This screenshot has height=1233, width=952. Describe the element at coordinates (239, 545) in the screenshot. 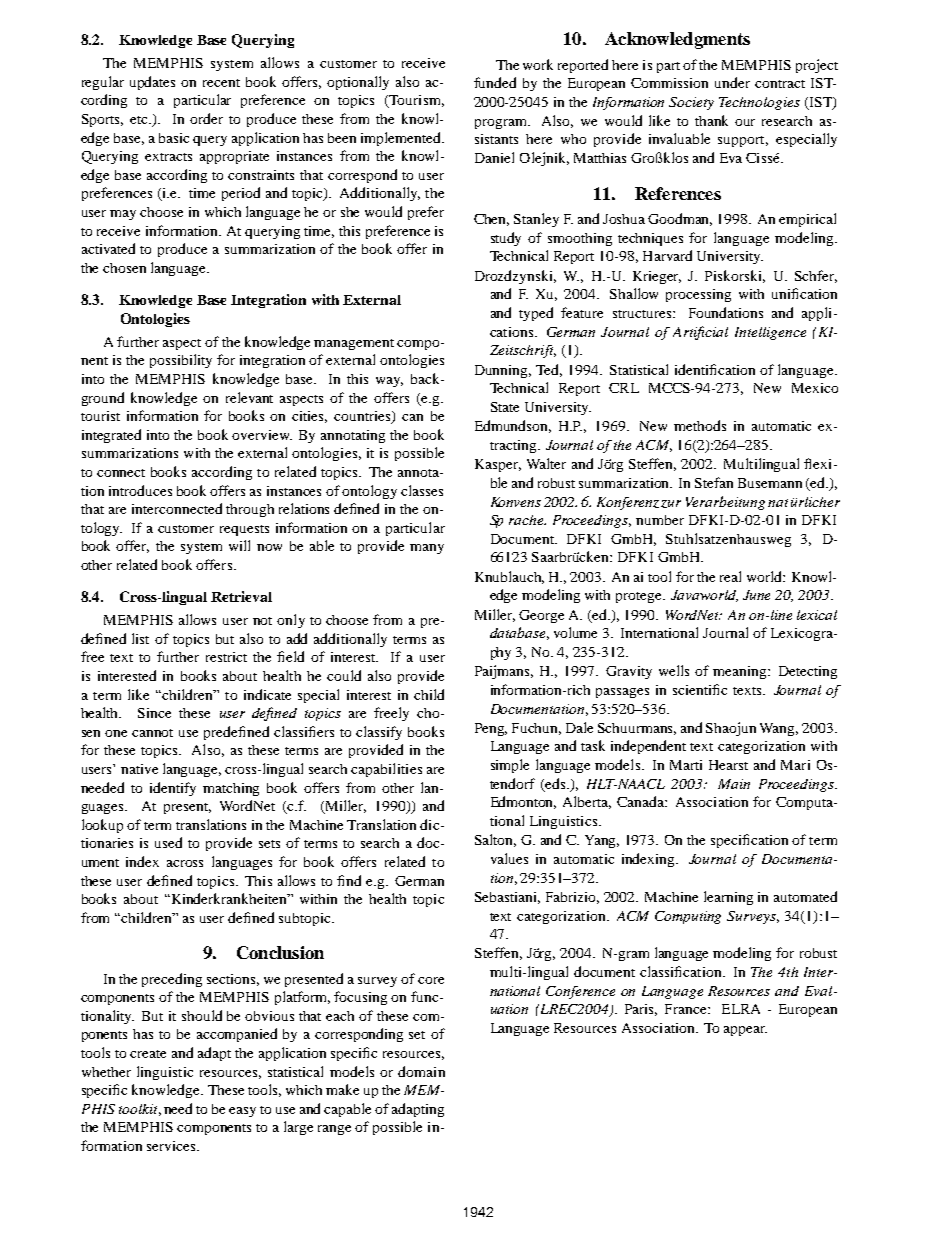

I see `will` at that location.
